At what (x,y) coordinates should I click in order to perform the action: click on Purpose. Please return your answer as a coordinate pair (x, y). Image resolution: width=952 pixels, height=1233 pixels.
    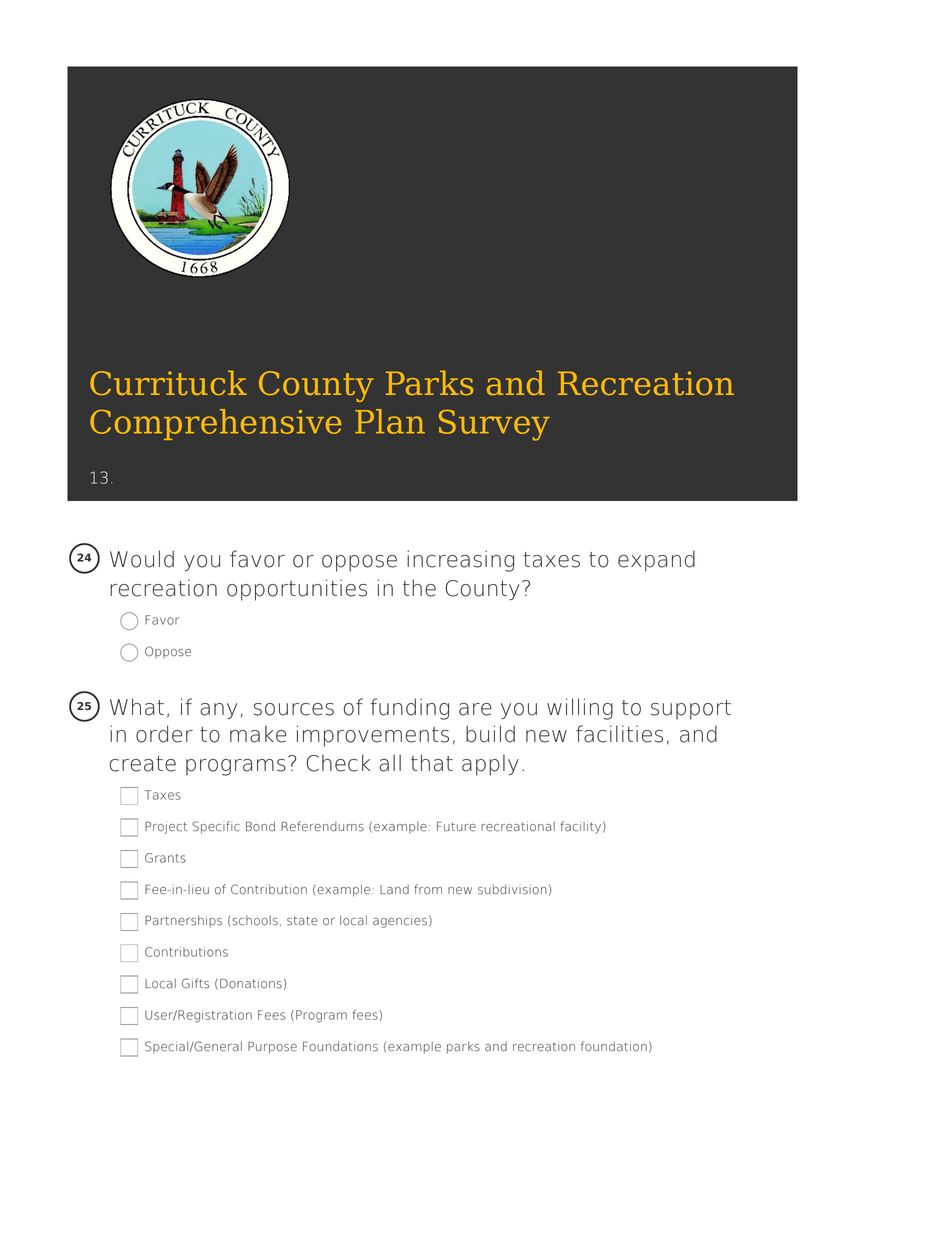
    Looking at the image, I should click on (272, 1048).
